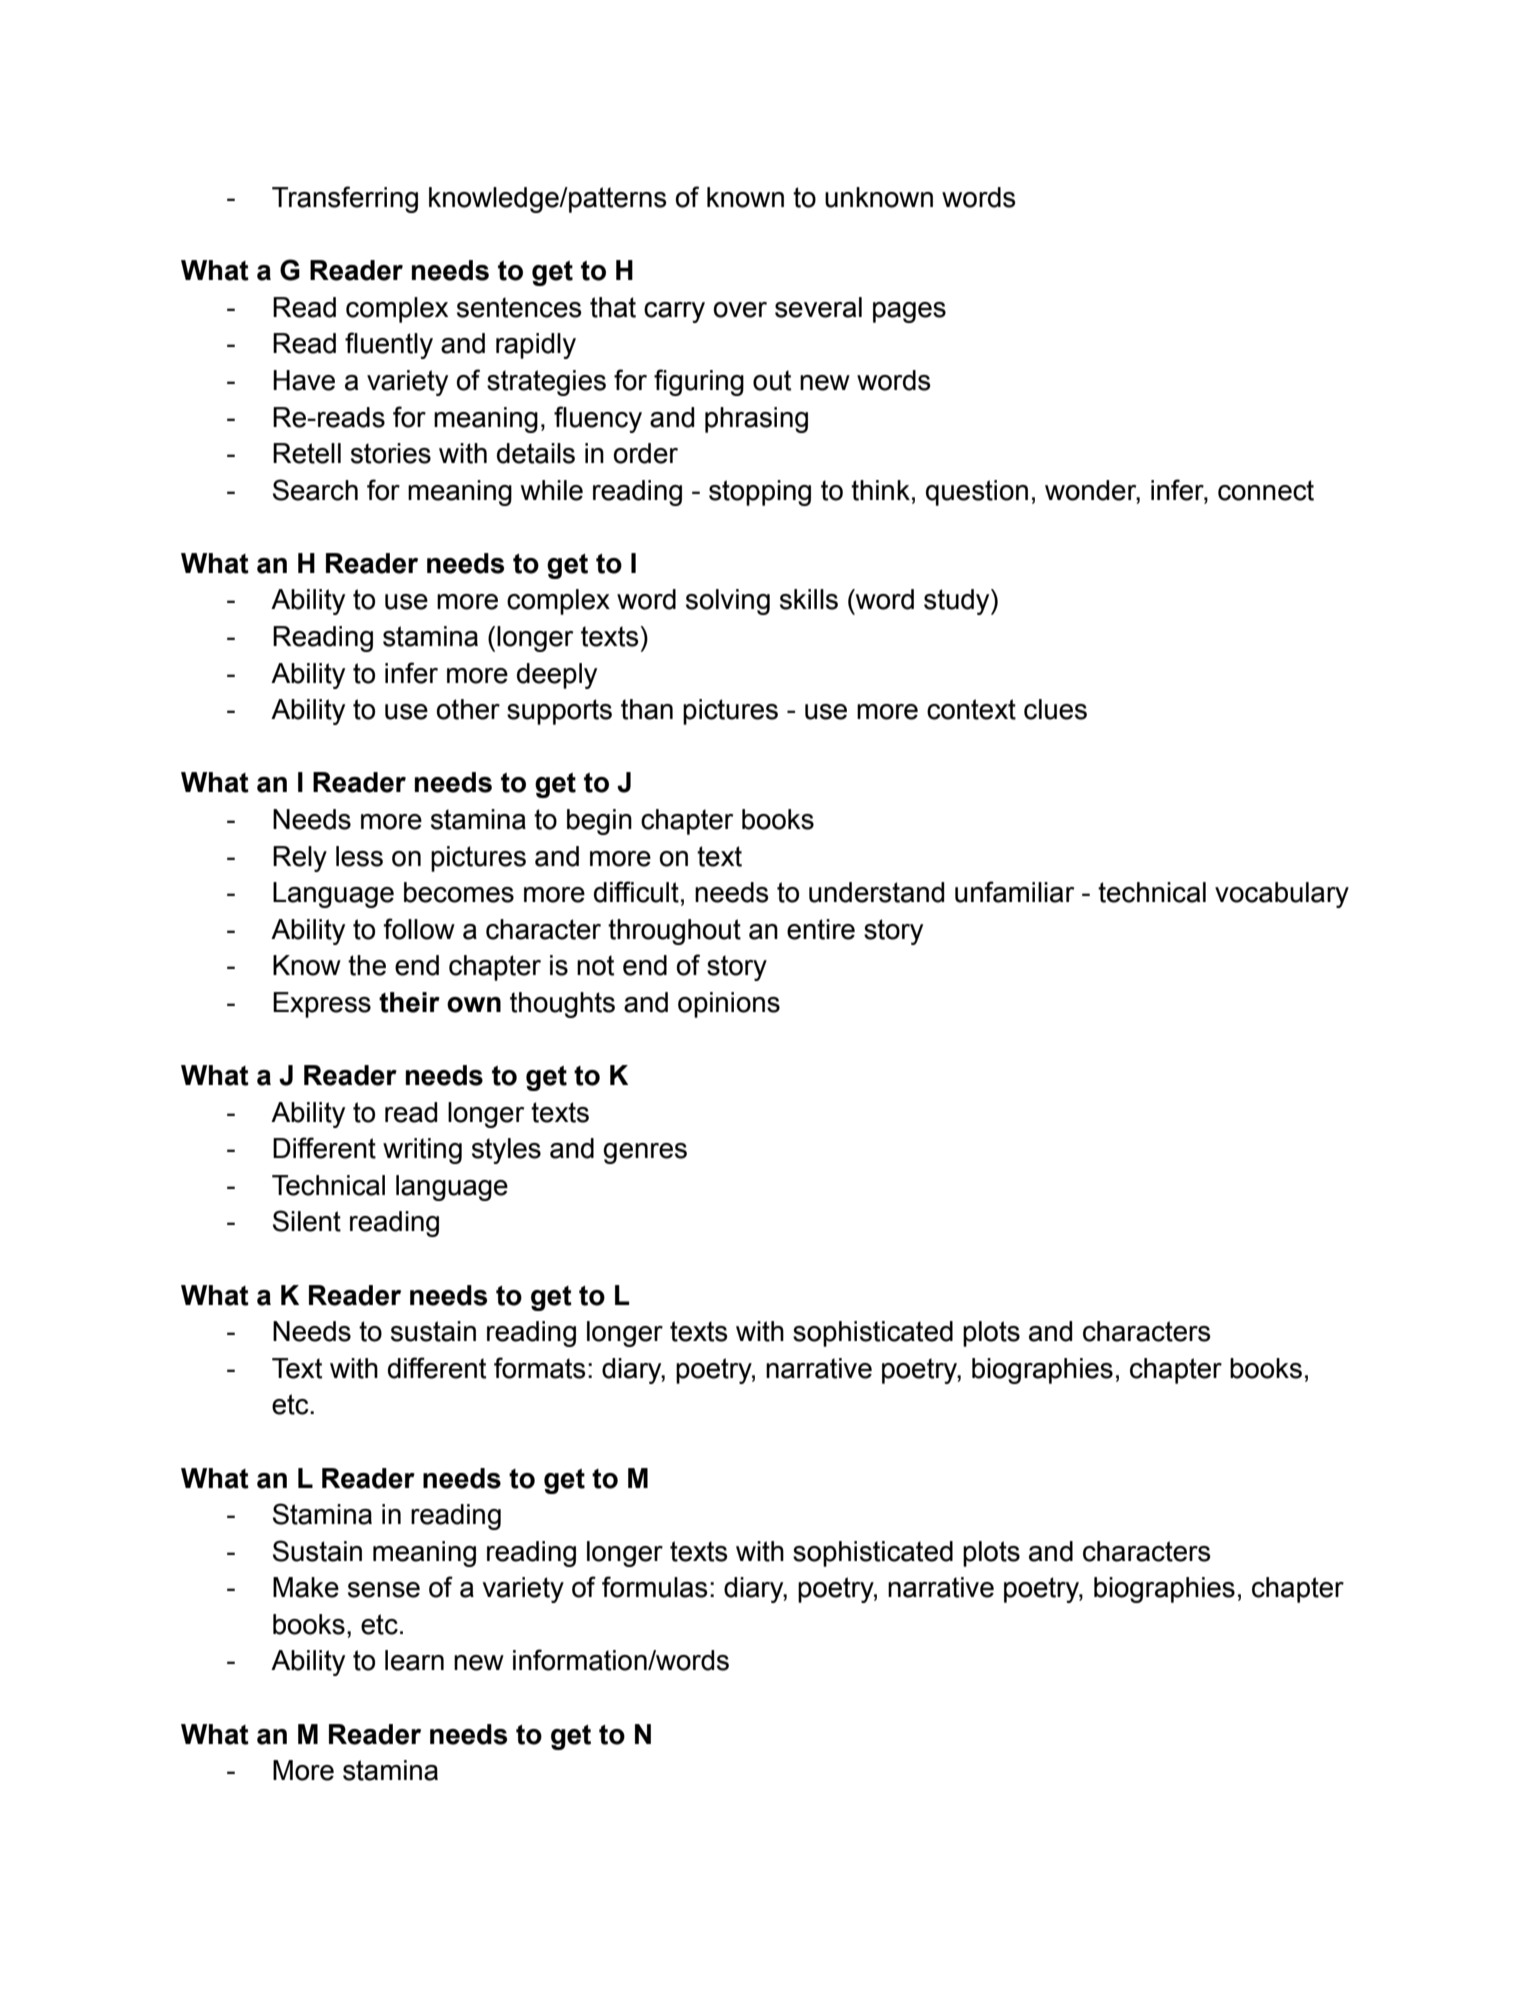  Describe the element at coordinates (419, 929) in the page. I see `follow` at that location.
